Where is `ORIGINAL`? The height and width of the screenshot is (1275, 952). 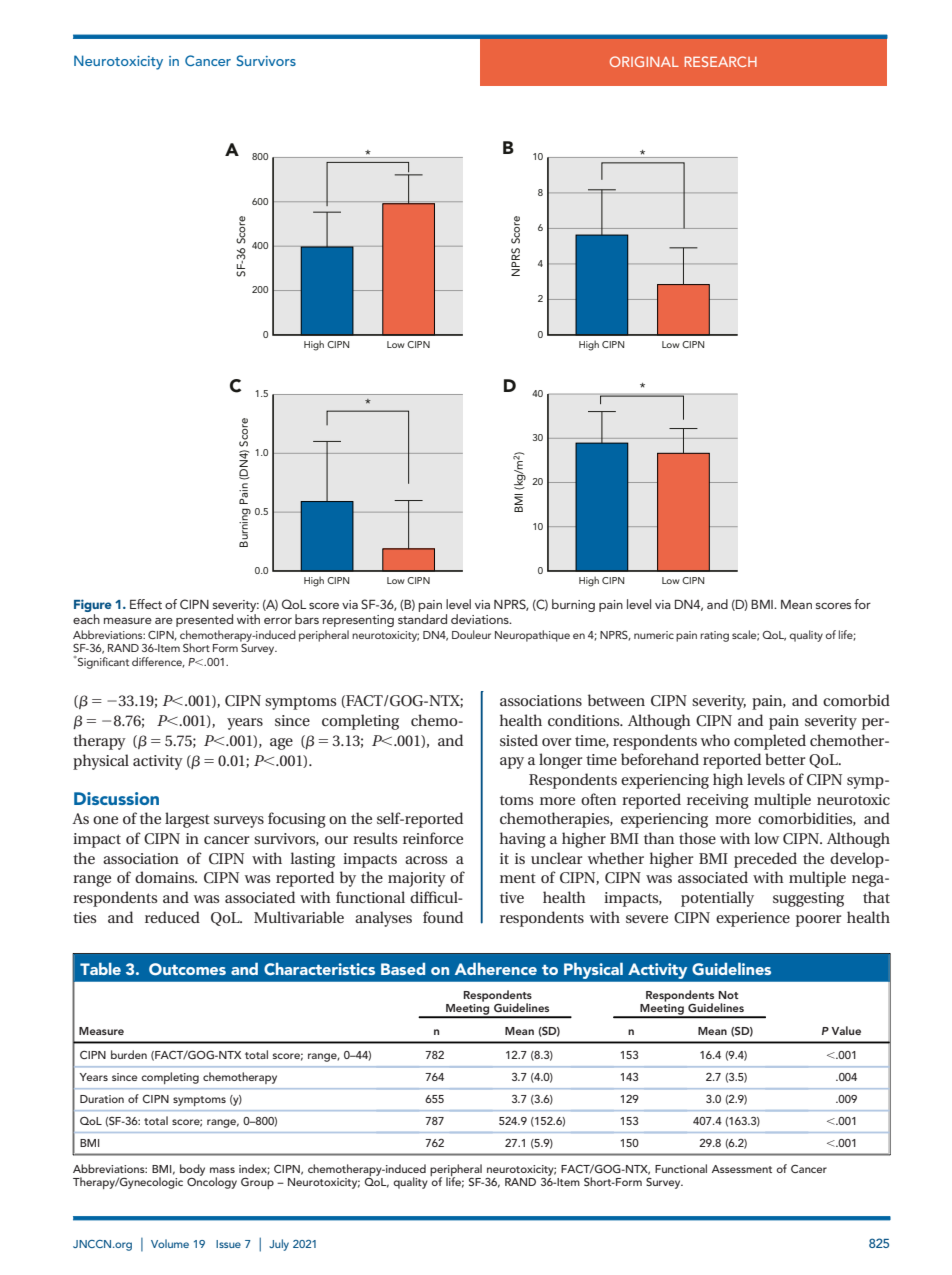
ORIGINAL is located at coordinates (644, 61).
